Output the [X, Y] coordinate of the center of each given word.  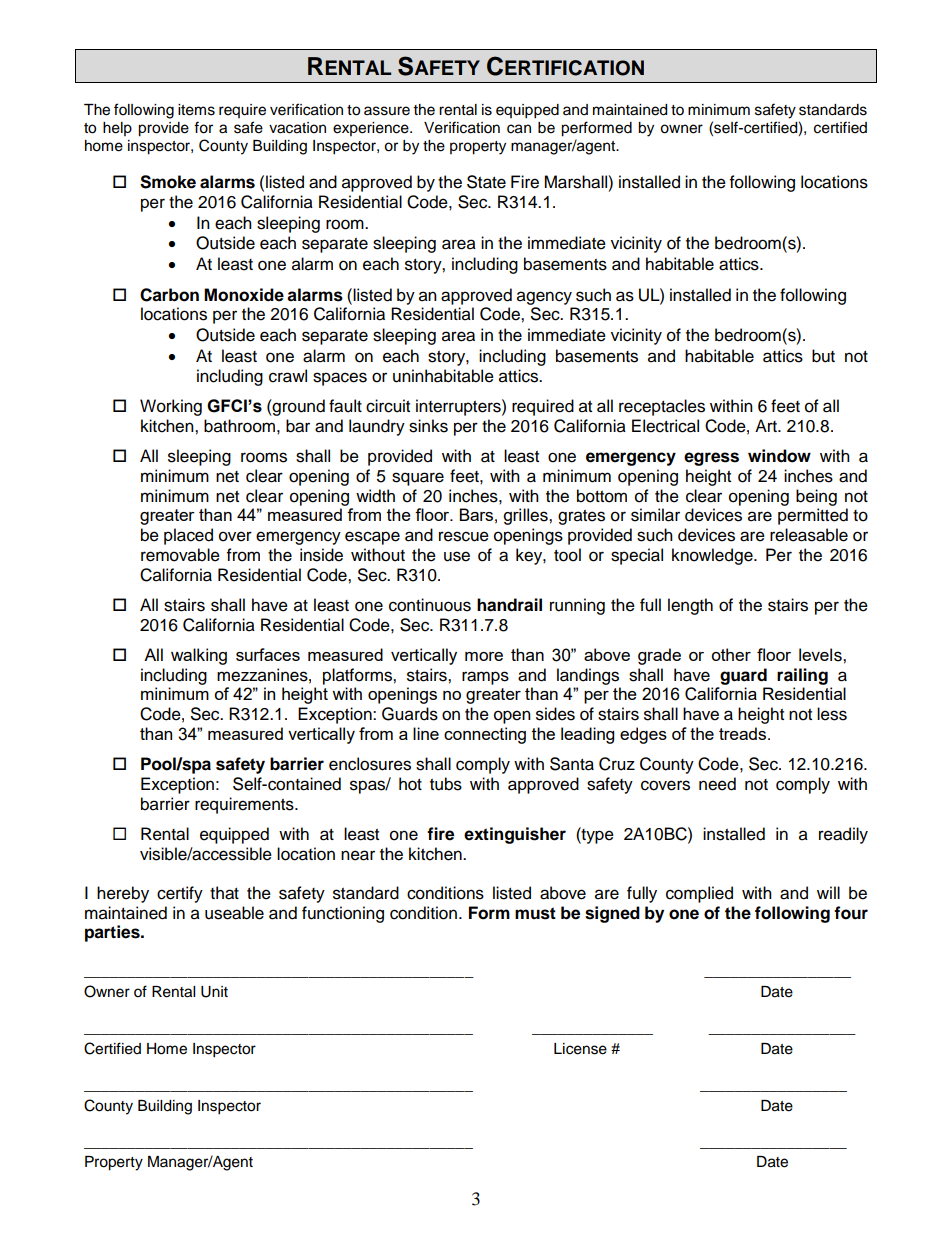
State [486, 182]
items [196, 110]
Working [171, 407]
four [851, 913]
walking [199, 656]
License [580, 1049]
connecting [485, 735]
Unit [214, 992]
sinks [428, 426]
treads [744, 733]
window [779, 456]
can [519, 129]
